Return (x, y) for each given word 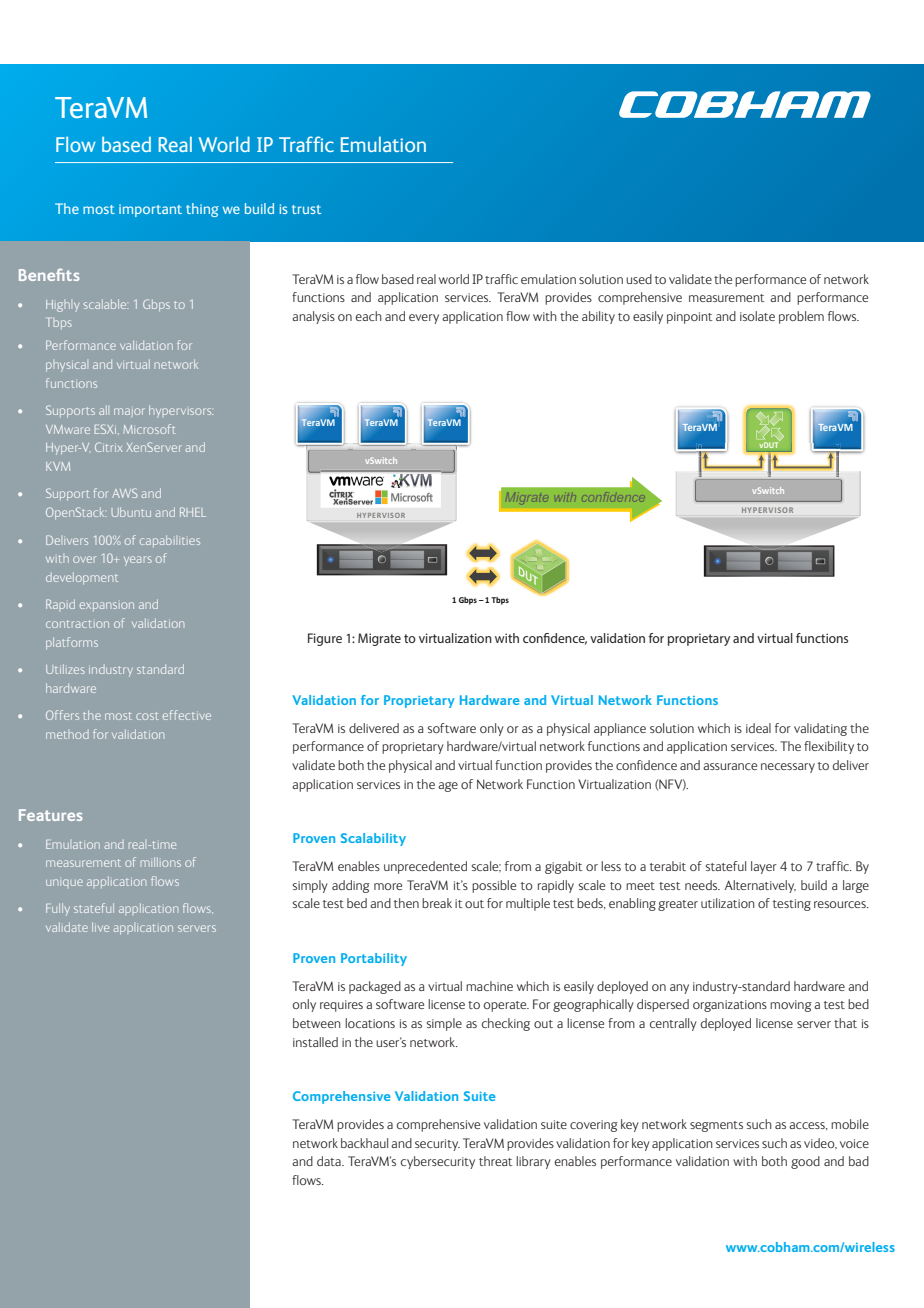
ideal (758, 728)
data (330, 1161)
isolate (757, 316)
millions (161, 862)
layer (764, 867)
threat (496, 1161)
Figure (325, 639)
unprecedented (425, 867)
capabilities (170, 541)
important (150, 210)
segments (716, 1126)
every (424, 319)
